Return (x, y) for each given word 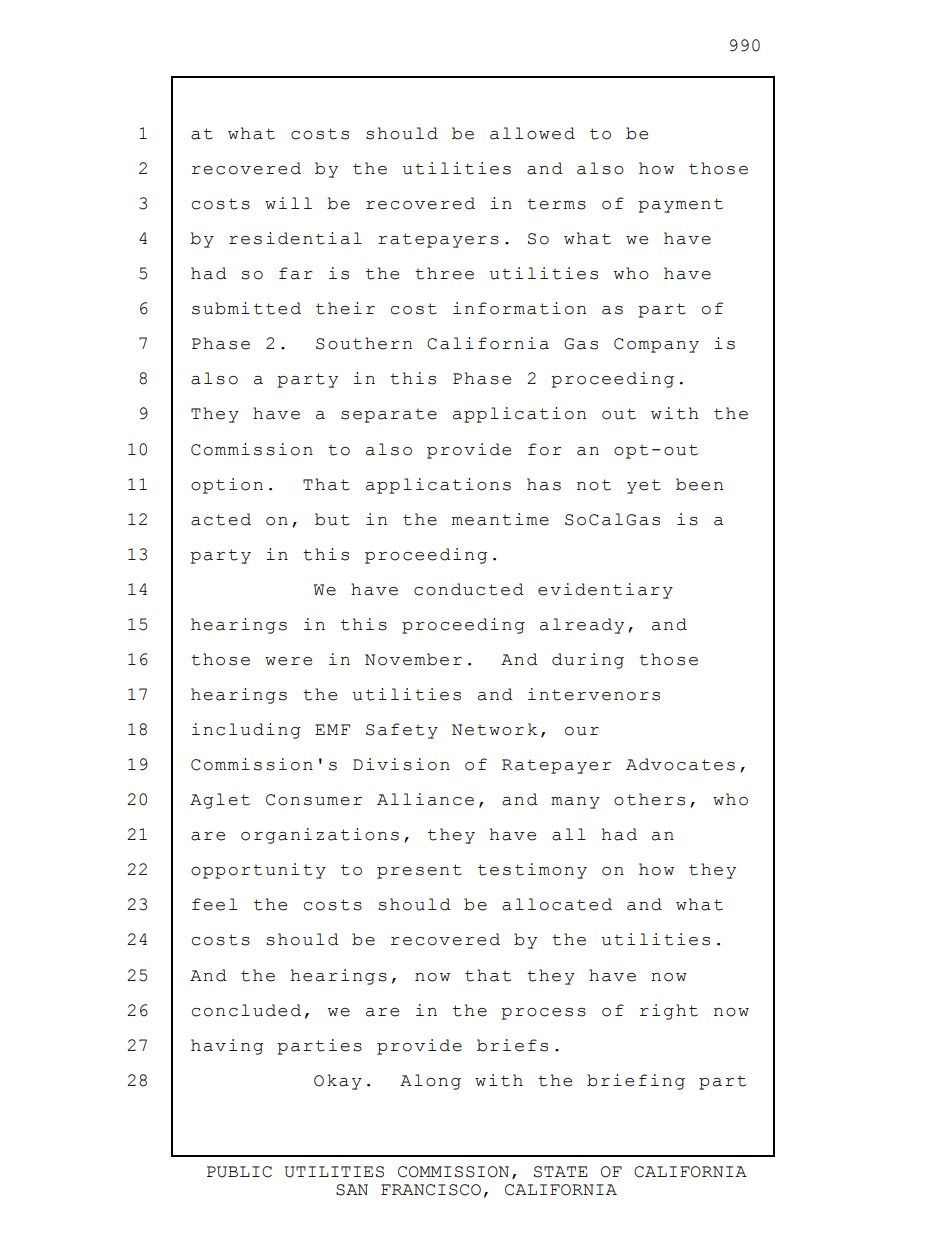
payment (680, 205)
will (288, 203)
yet (644, 486)
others (649, 799)
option (227, 486)
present (419, 871)
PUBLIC (239, 1172)
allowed (532, 133)
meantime (500, 519)
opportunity (258, 871)
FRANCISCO (431, 1190)
